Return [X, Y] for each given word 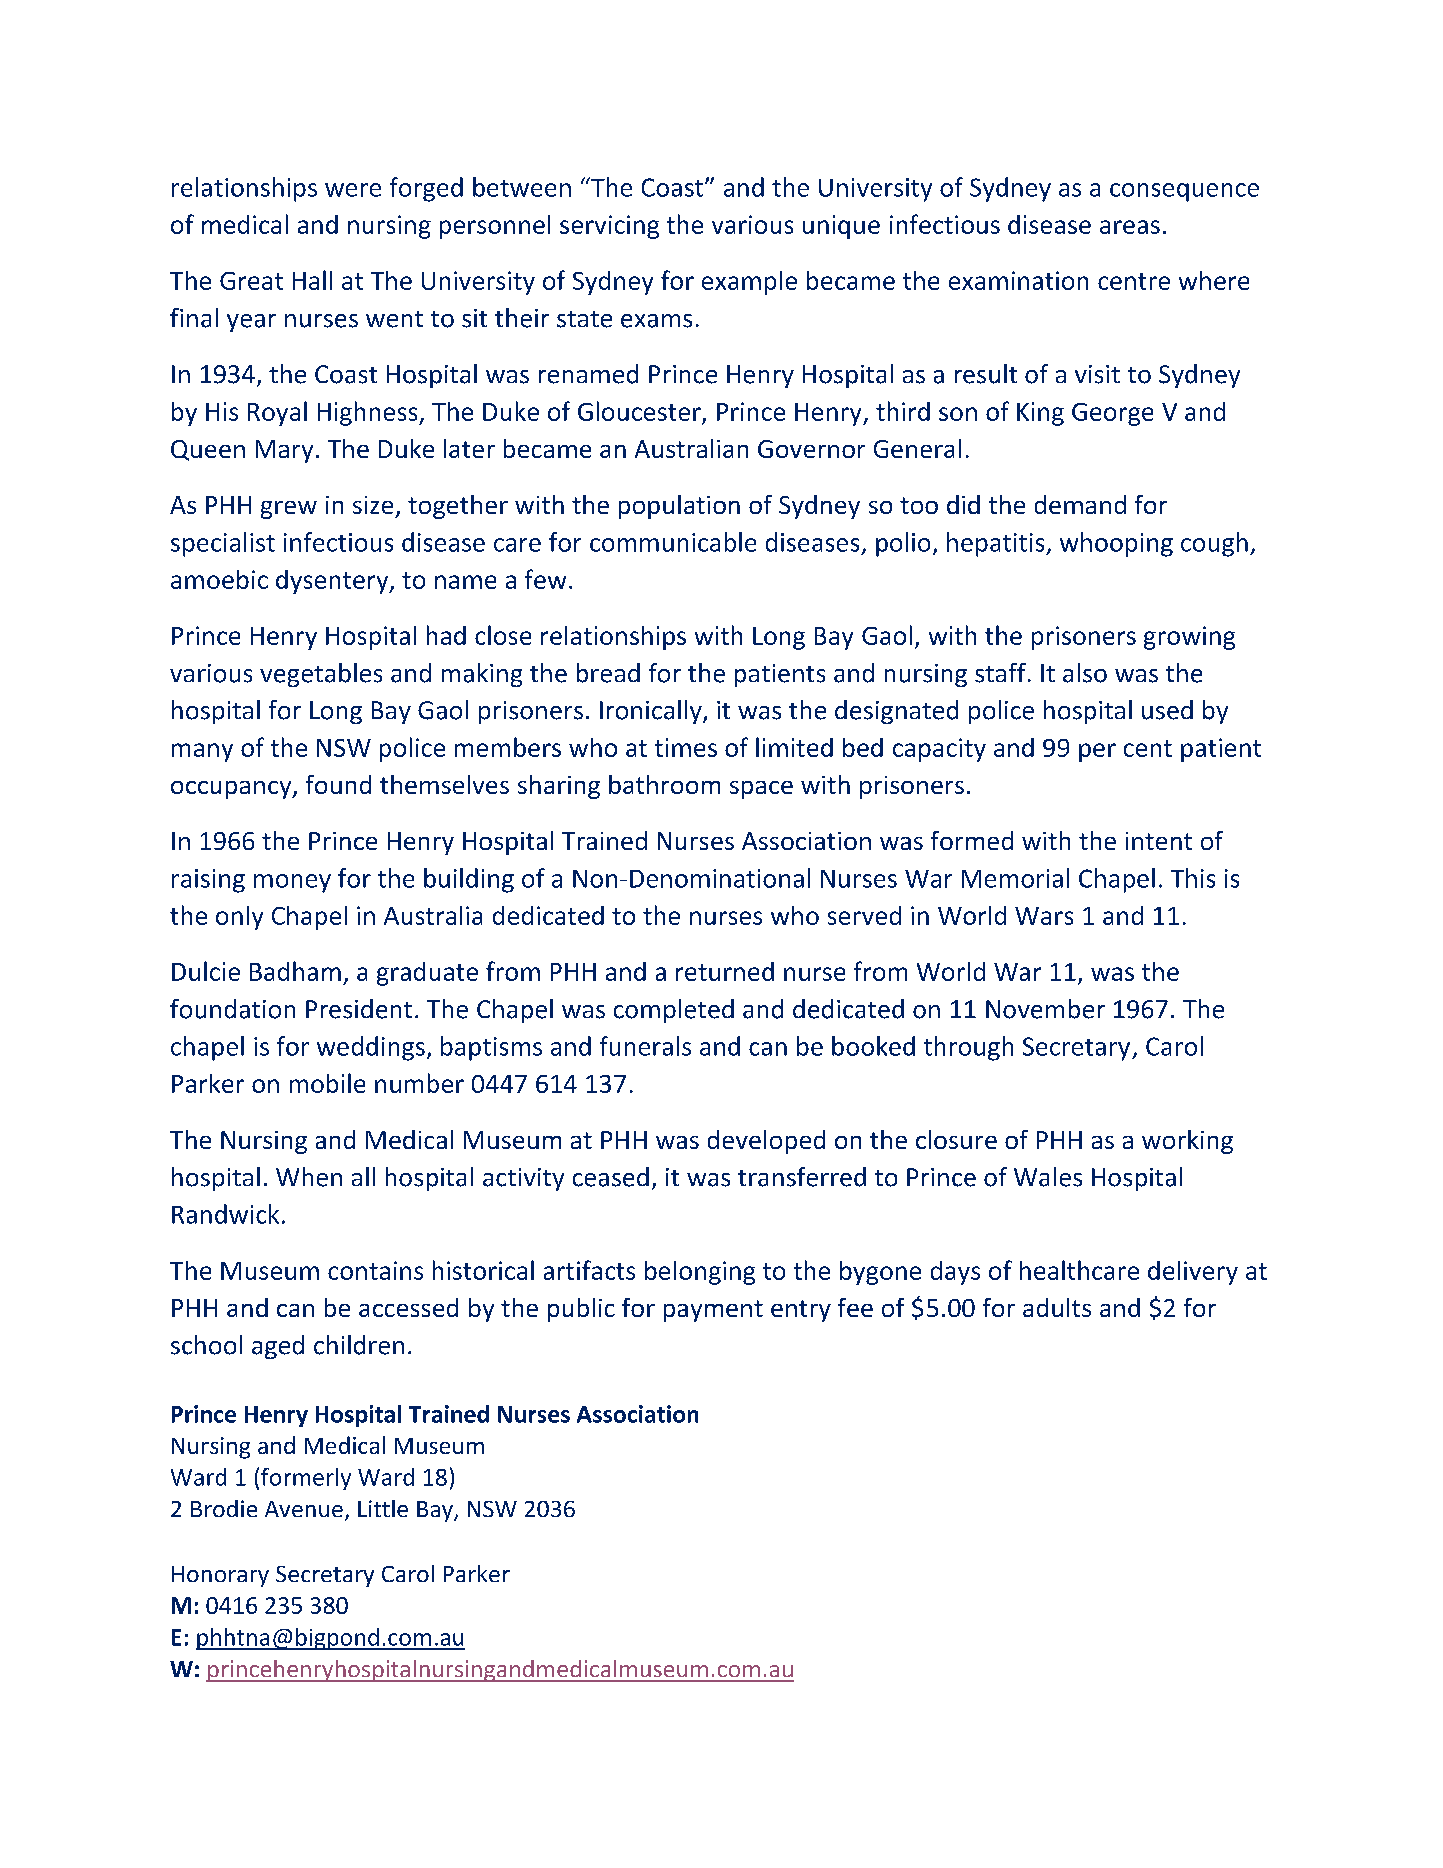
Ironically [652, 712]
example [749, 283]
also [1085, 673]
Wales [1048, 1177]
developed [766, 1142]
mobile [327, 1083]
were [353, 190]
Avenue [304, 1509]
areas [1130, 227]
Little [383, 1508]
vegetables [321, 675]
